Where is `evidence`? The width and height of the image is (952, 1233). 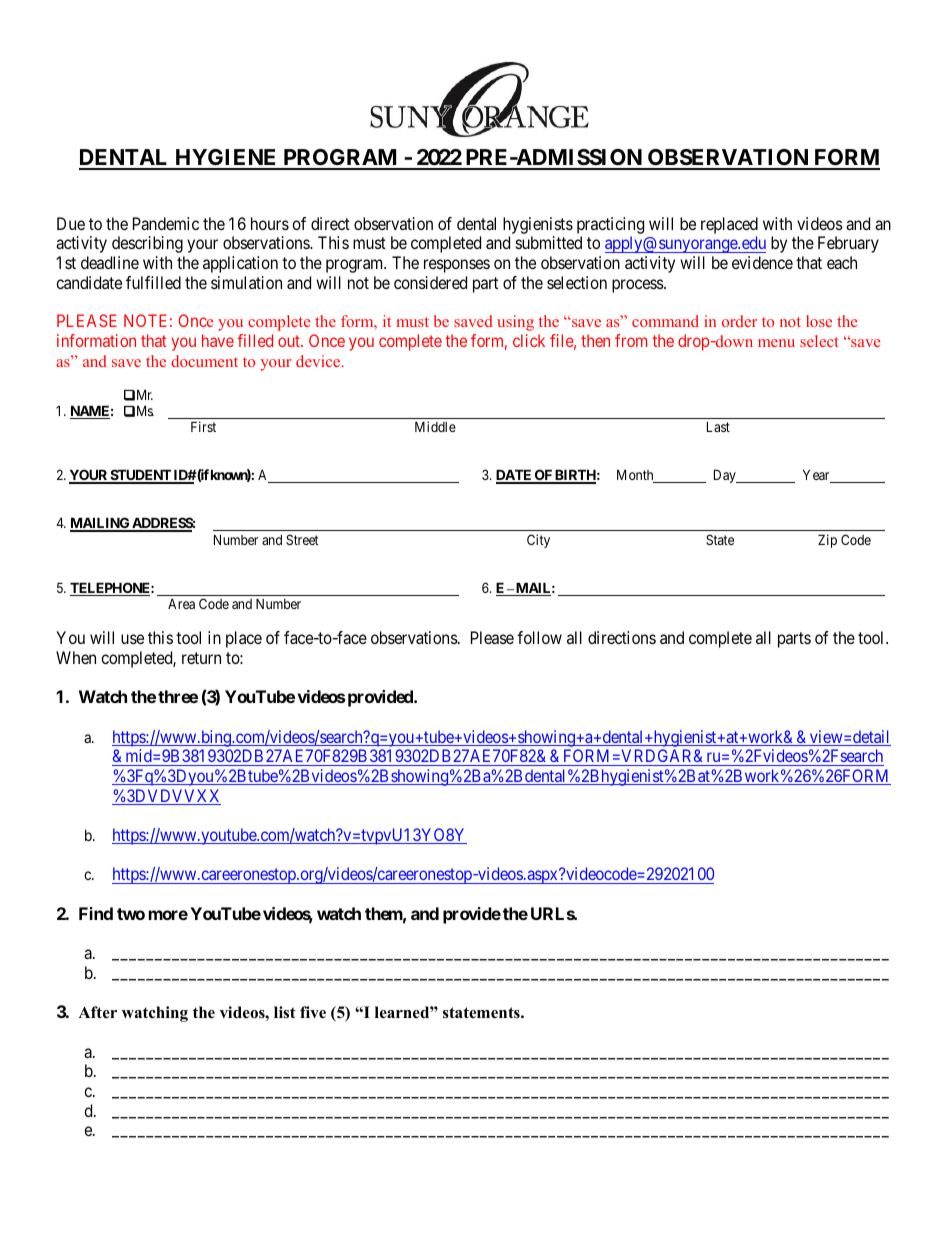 evidence is located at coordinates (762, 262).
